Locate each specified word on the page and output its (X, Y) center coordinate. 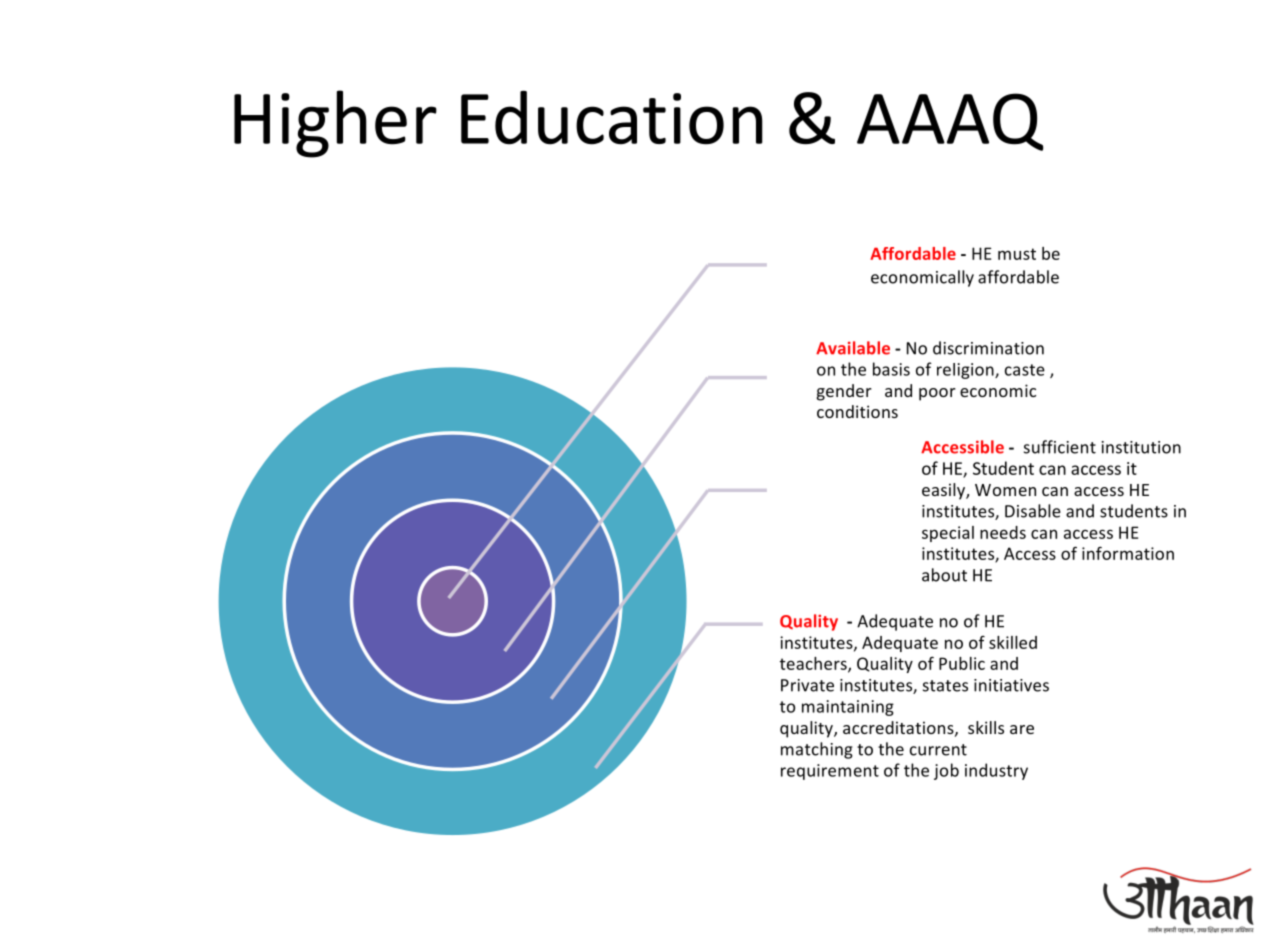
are (1022, 729)
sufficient (1060, 447)
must (1017, 254)
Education (612, 118)
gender (844, 392)
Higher (335, 124)
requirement (830, 772)
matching (817, 750)
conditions (857, 411)
